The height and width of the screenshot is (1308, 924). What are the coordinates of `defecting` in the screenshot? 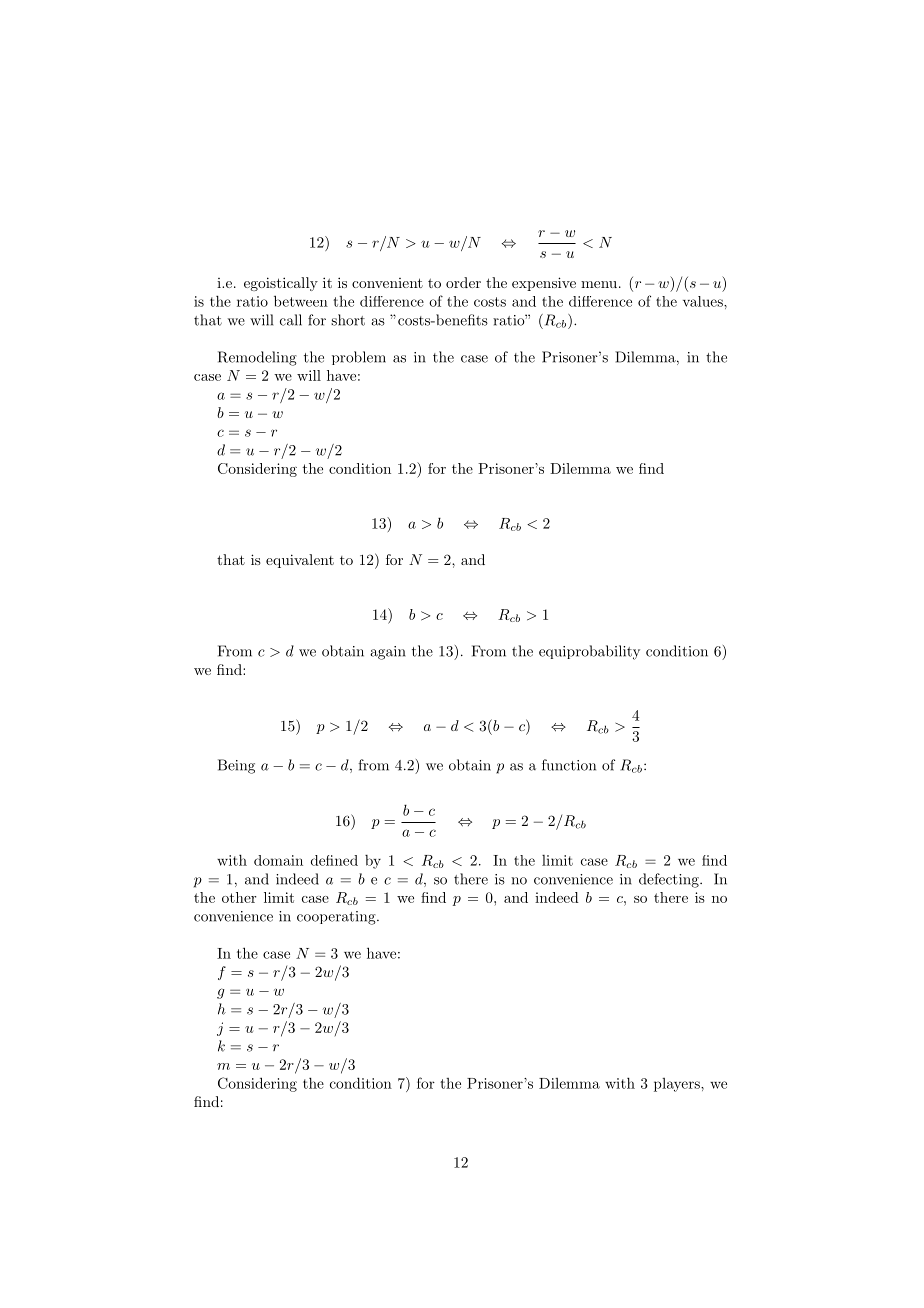 It's located at (670, 880).
